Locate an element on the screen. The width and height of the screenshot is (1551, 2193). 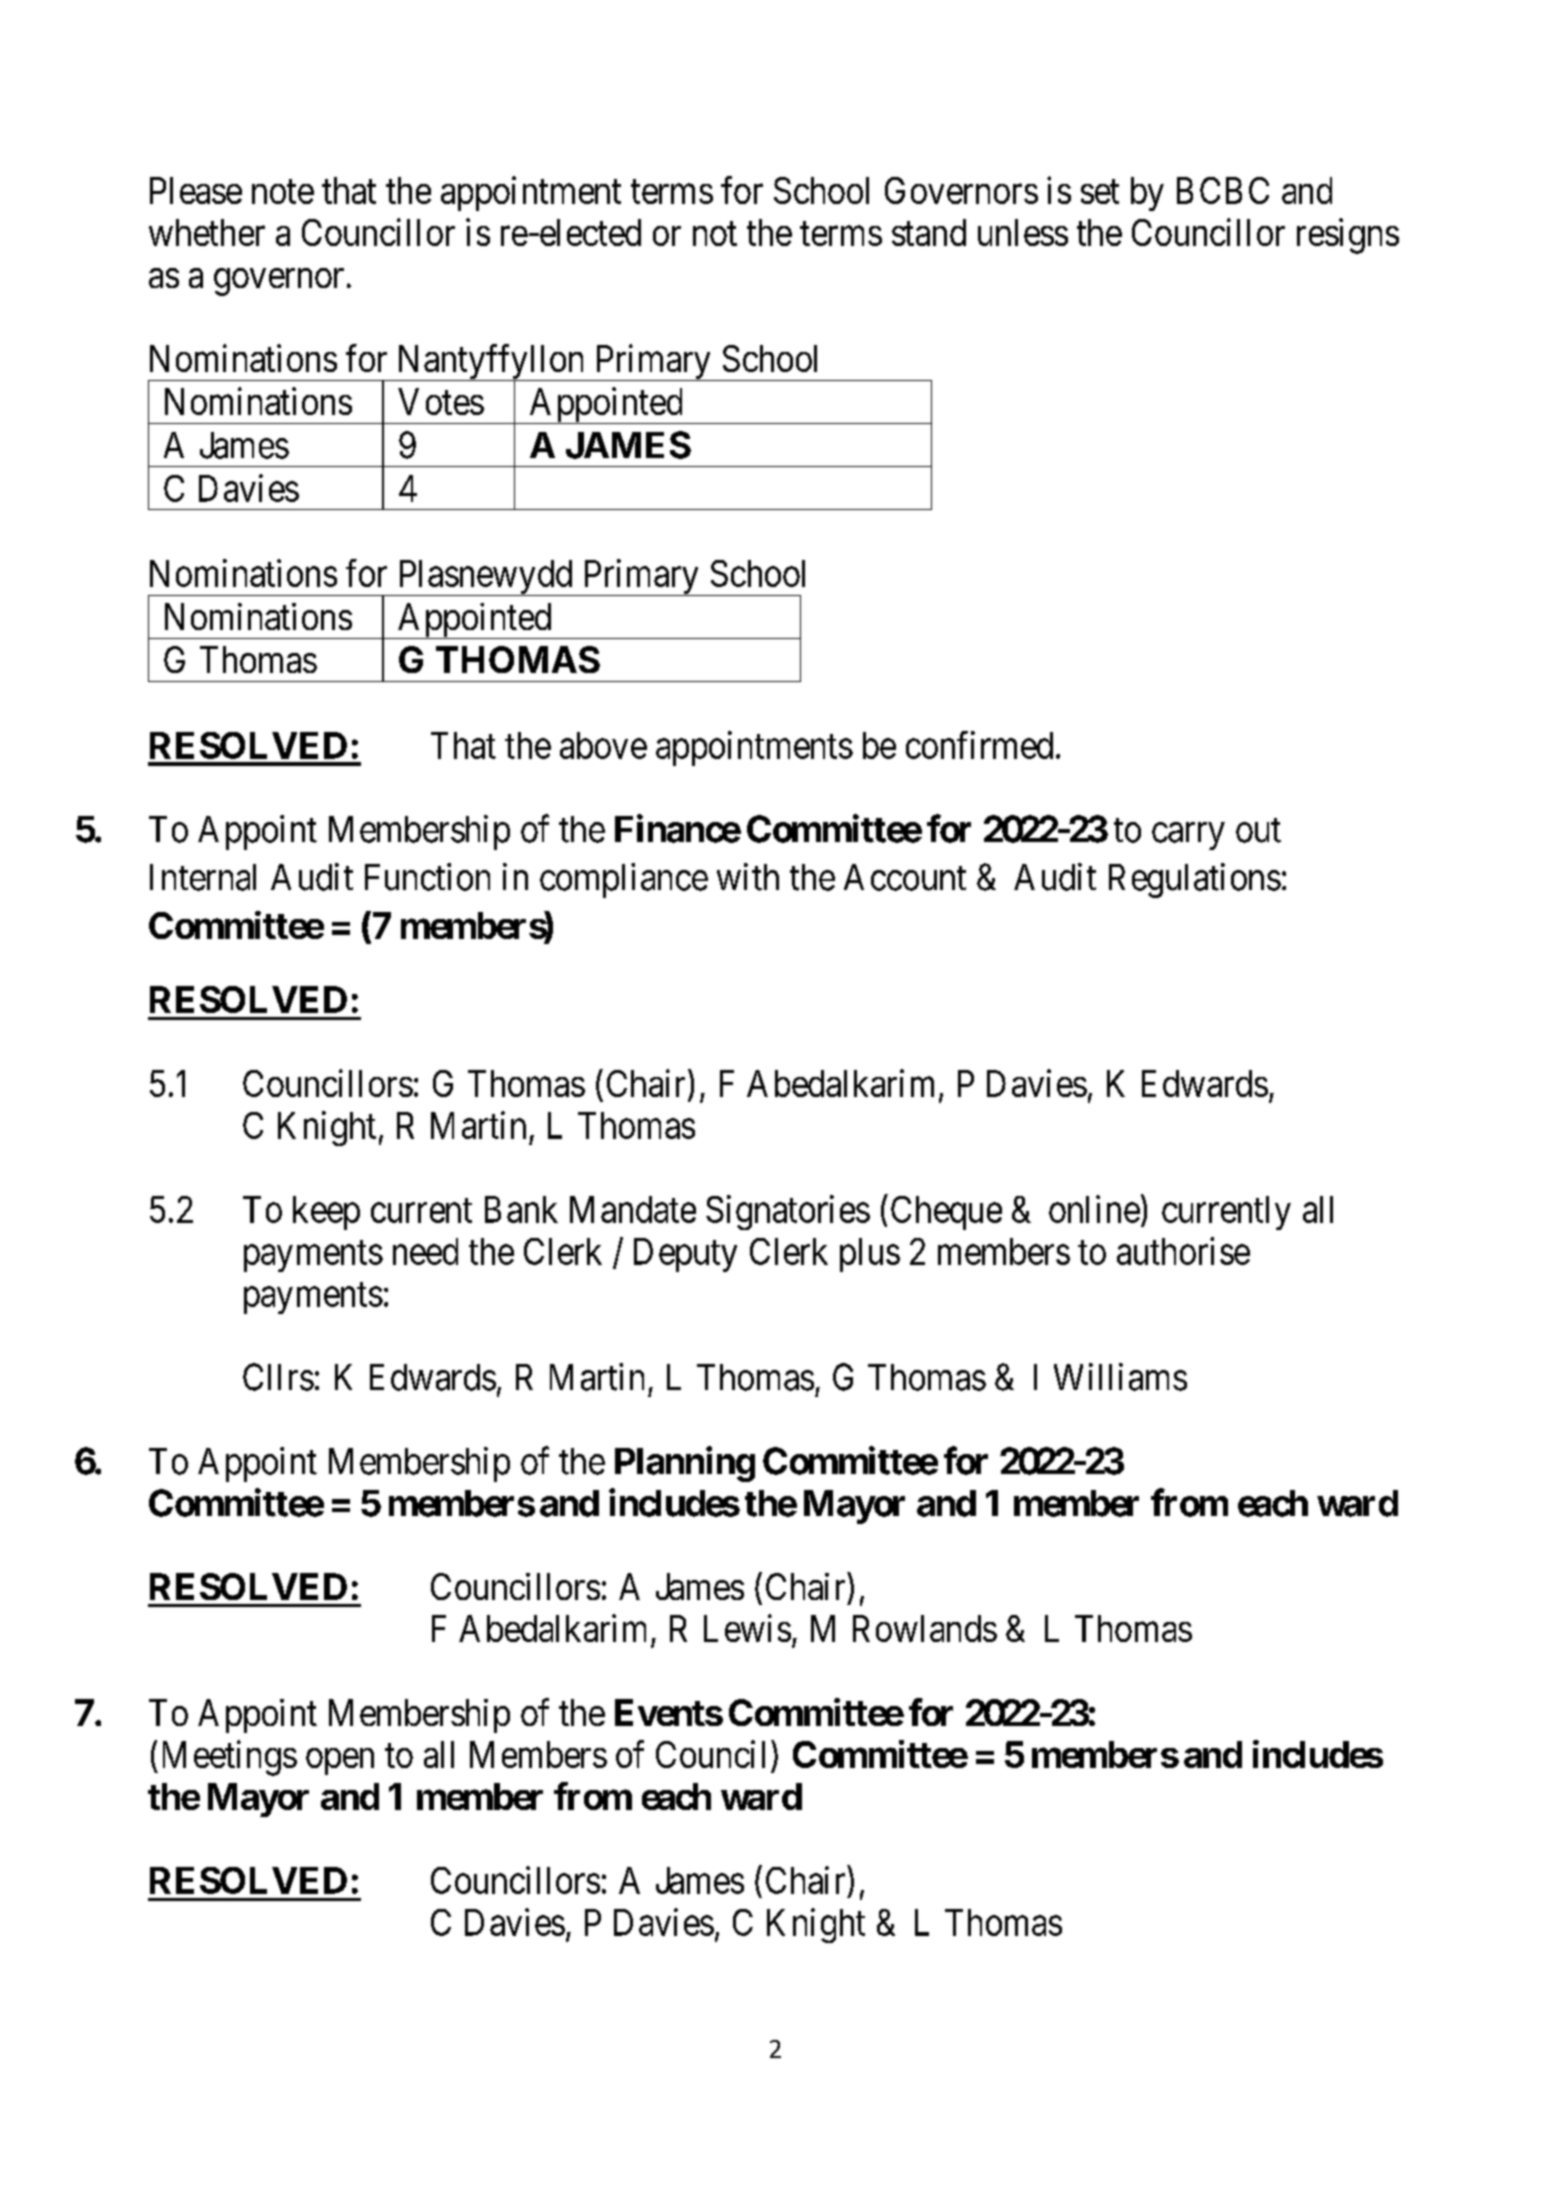
out is located at coordinates (1258, 831).
